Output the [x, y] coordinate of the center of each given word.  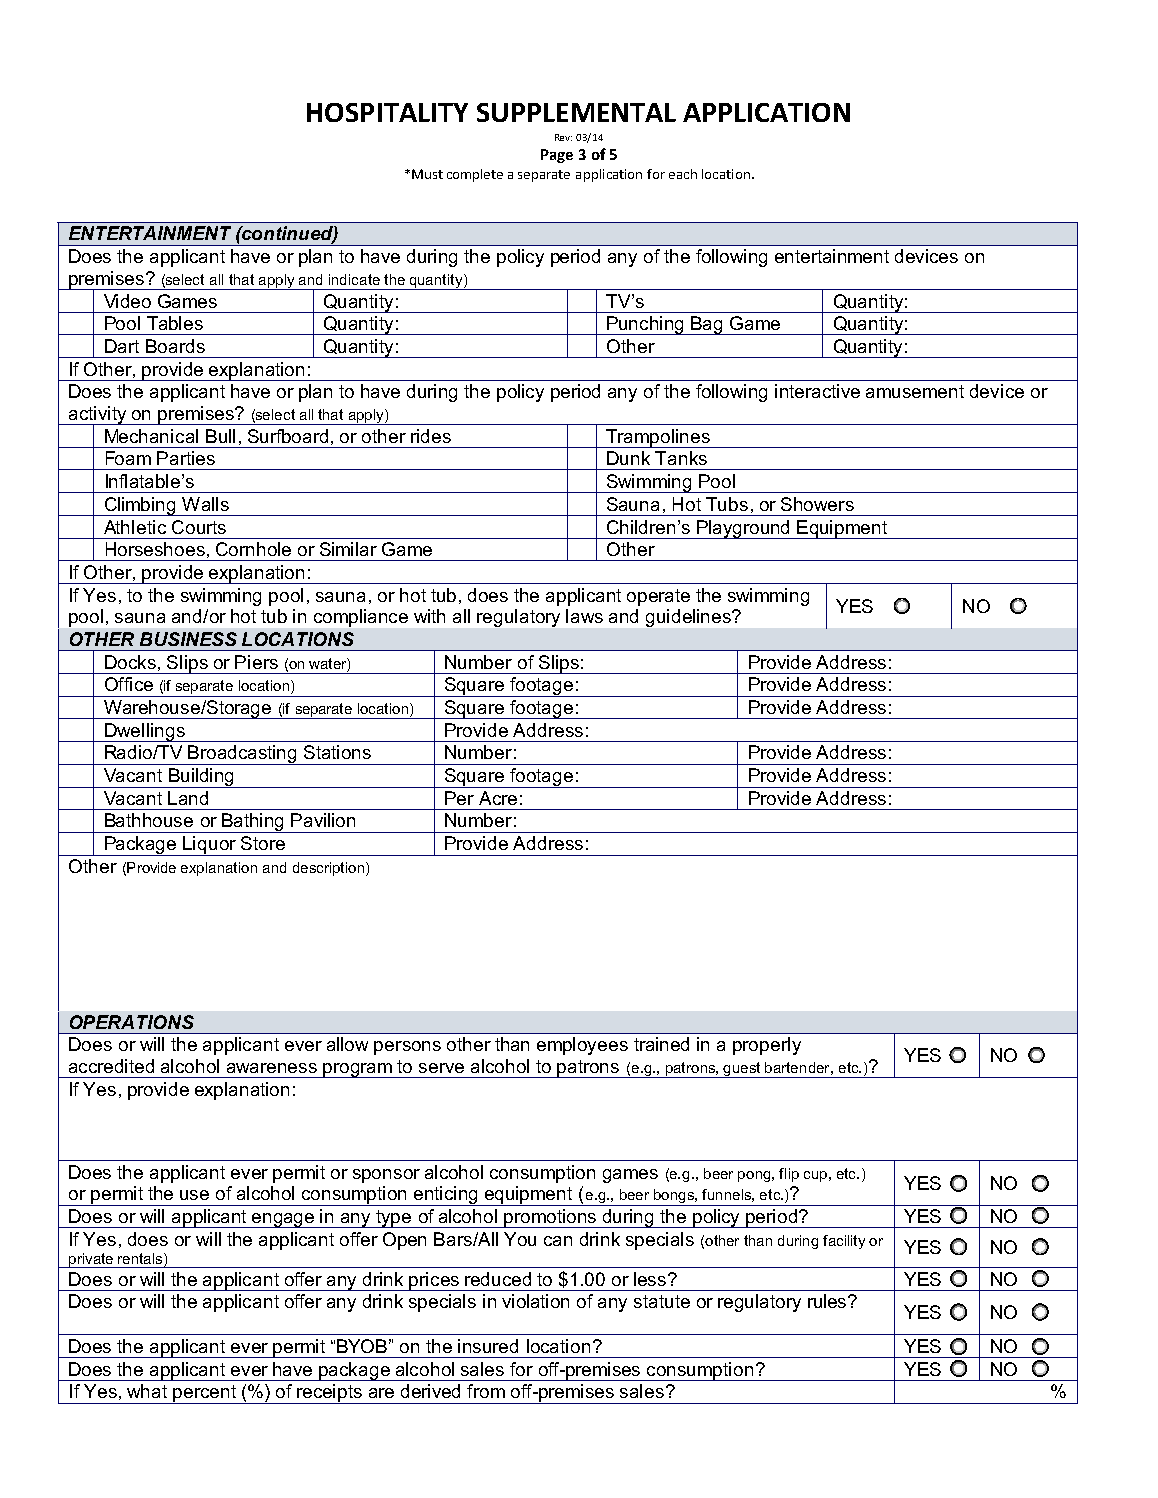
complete [475, 175]
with [429, 616]
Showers [817, 504]
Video [127, 301]
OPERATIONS [132, 1022]
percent [204, 1394]
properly [767, 1046]
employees [582, 1046]
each [683, 174]
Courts [199, 527]
